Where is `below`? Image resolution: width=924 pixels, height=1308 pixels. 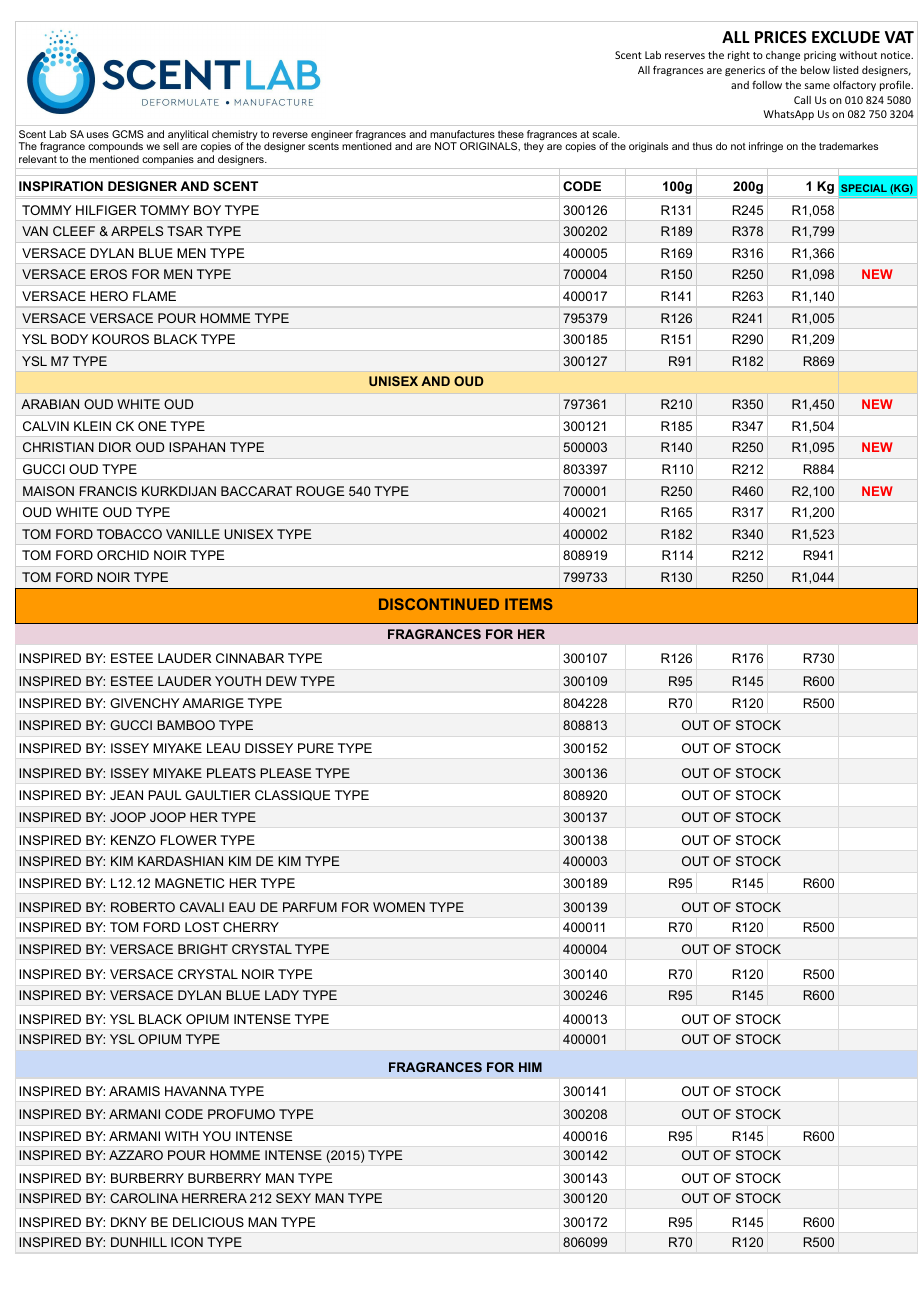
below is located at coordinates (815, 70).
